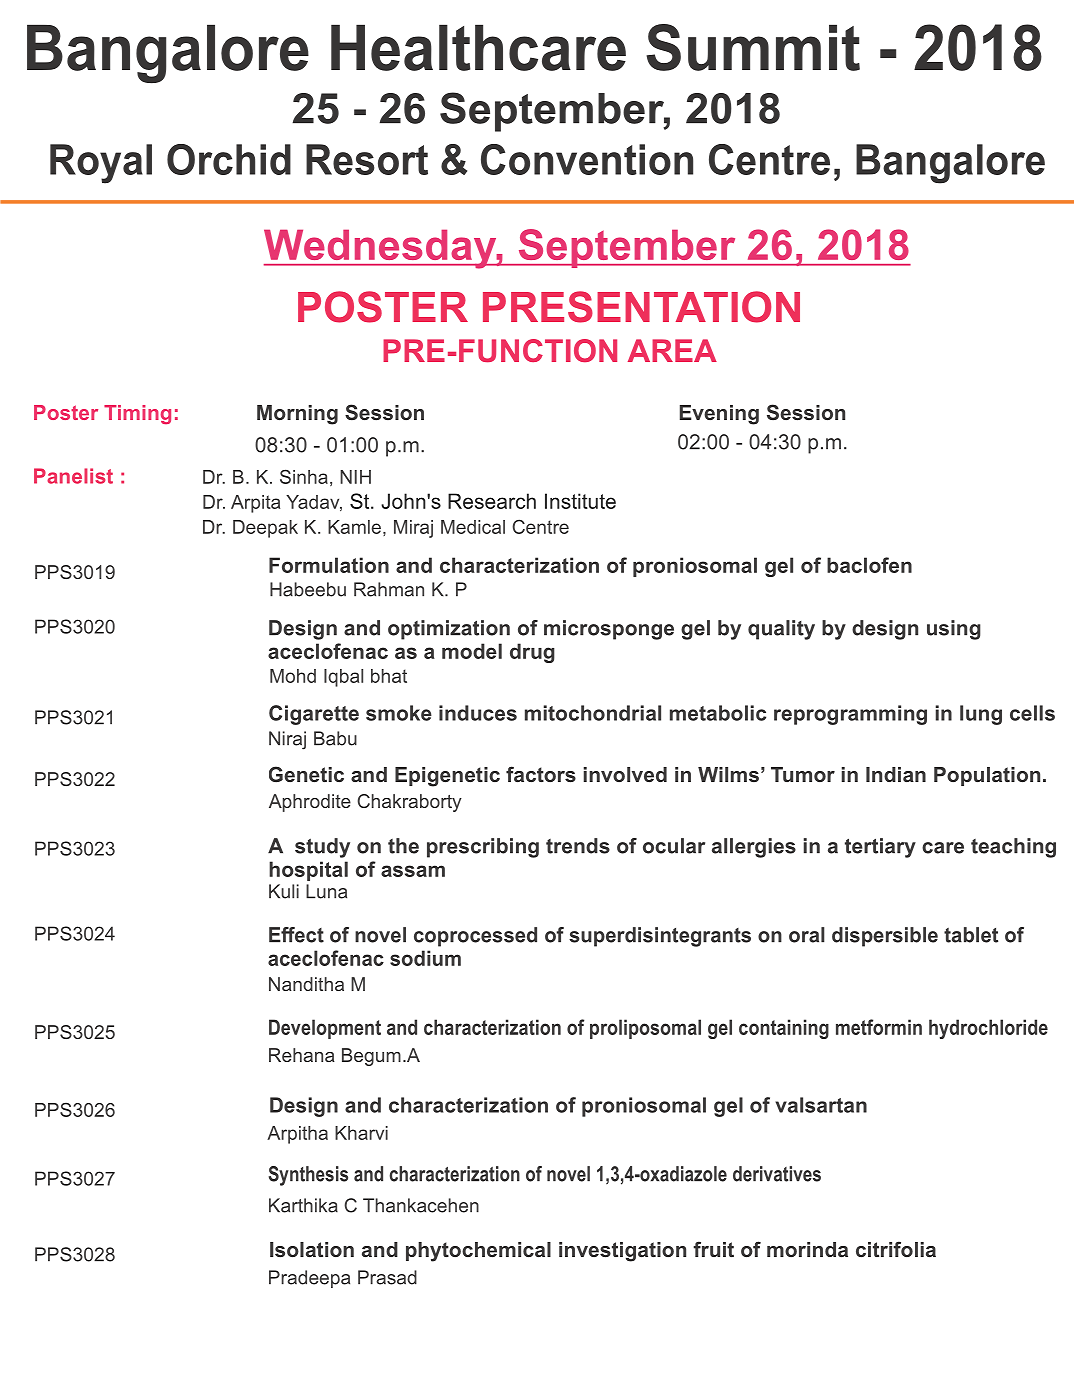  What do you see at coordinates (753, 47) in the page?
I see `Summit` at bounding box center [753, 47].
